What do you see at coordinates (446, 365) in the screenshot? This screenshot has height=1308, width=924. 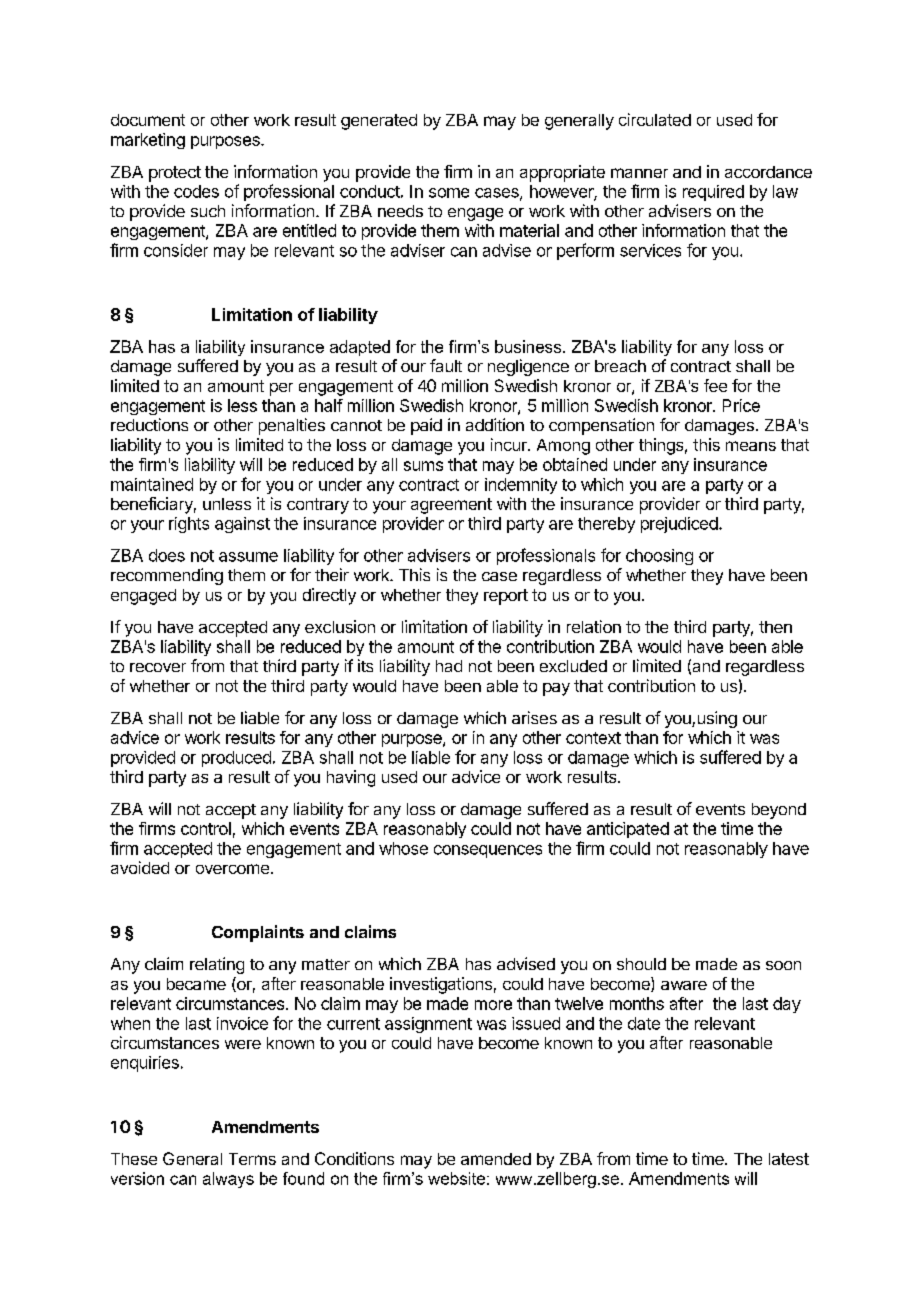 I see `fault` at bounding box center [446, 365].
